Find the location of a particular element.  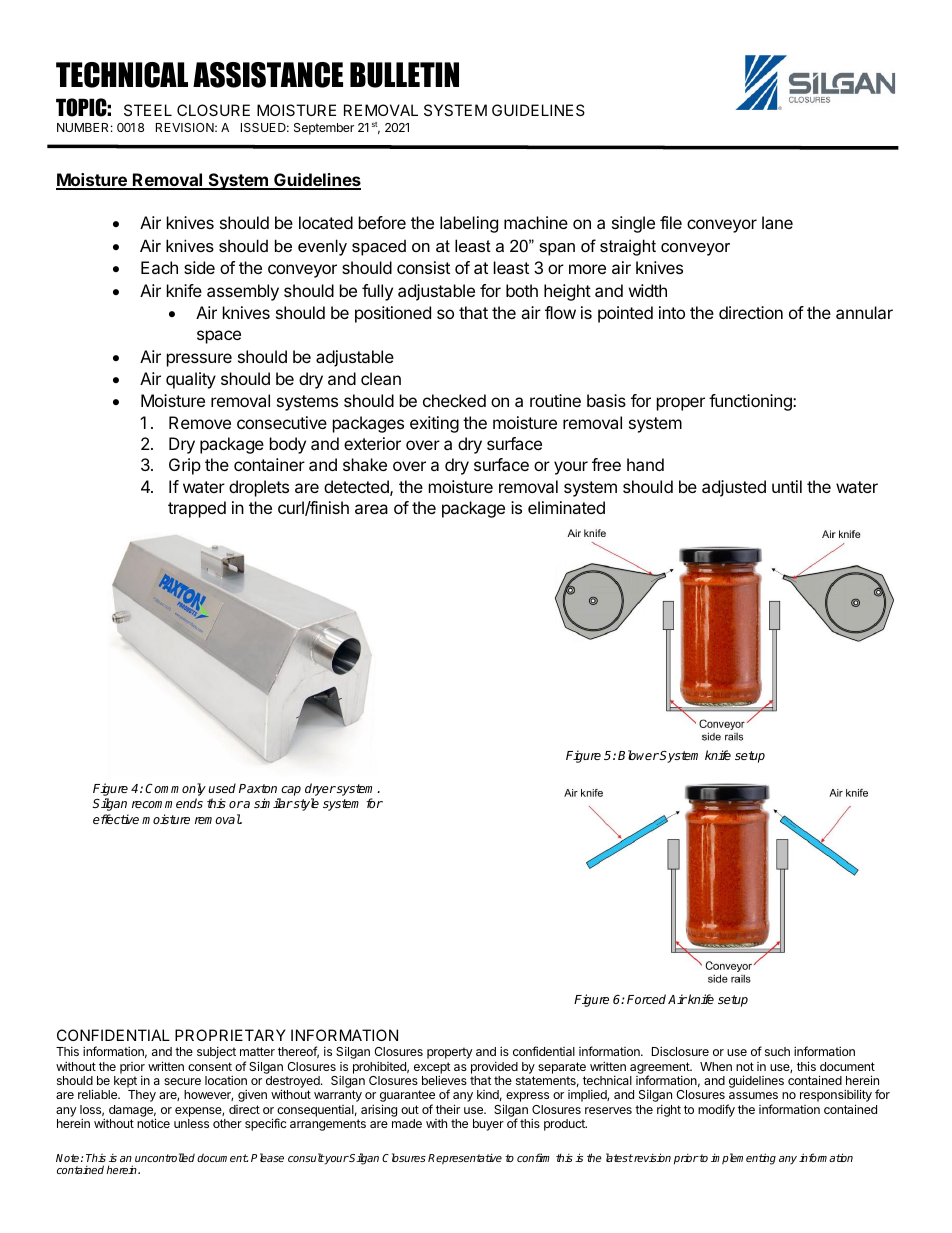

trapped is located at coordinates (197, 509).
